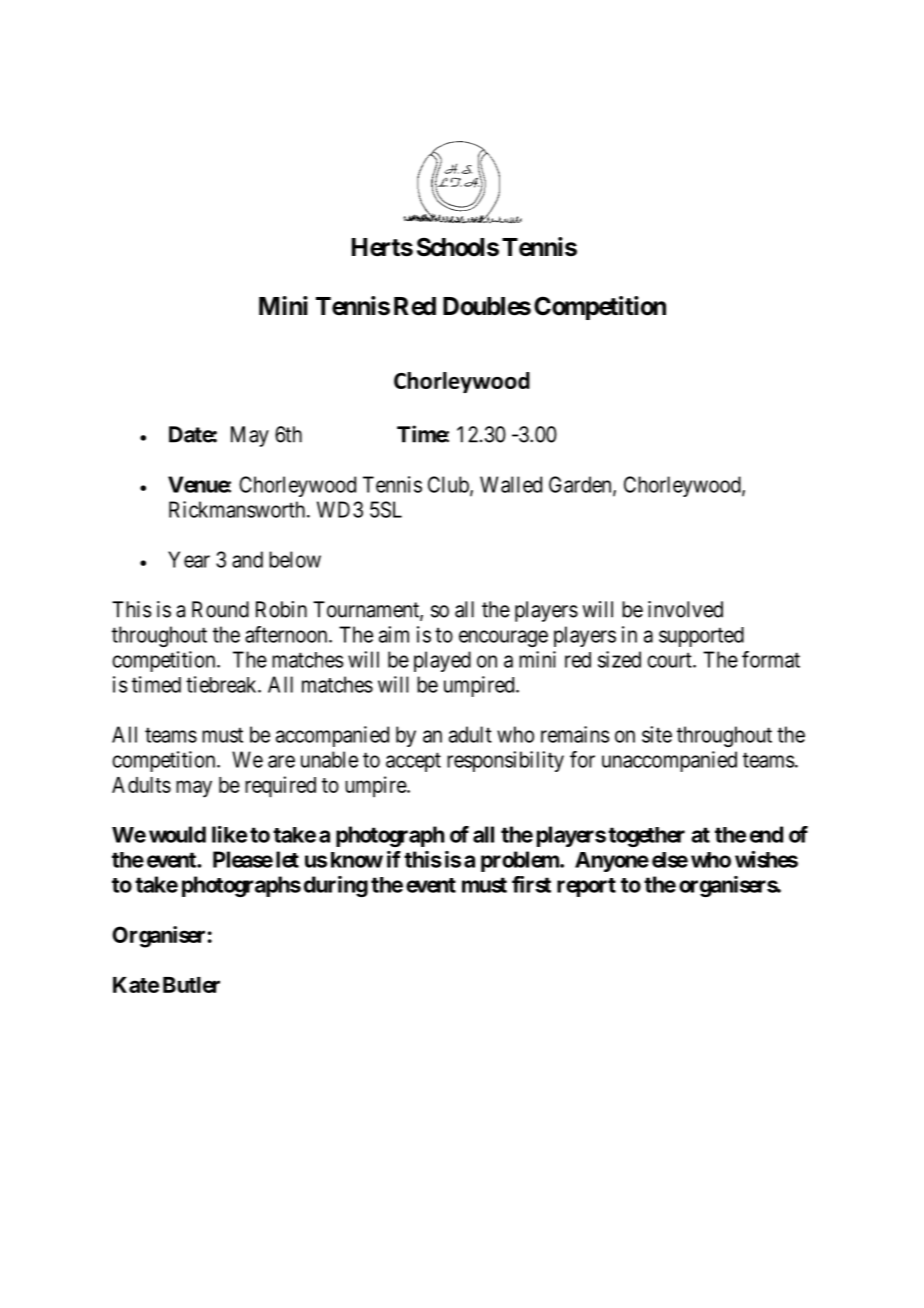 This image has width=924, height=1308. Describe the element at coordinates (670, 660) in the image. I see `court` at that location.
